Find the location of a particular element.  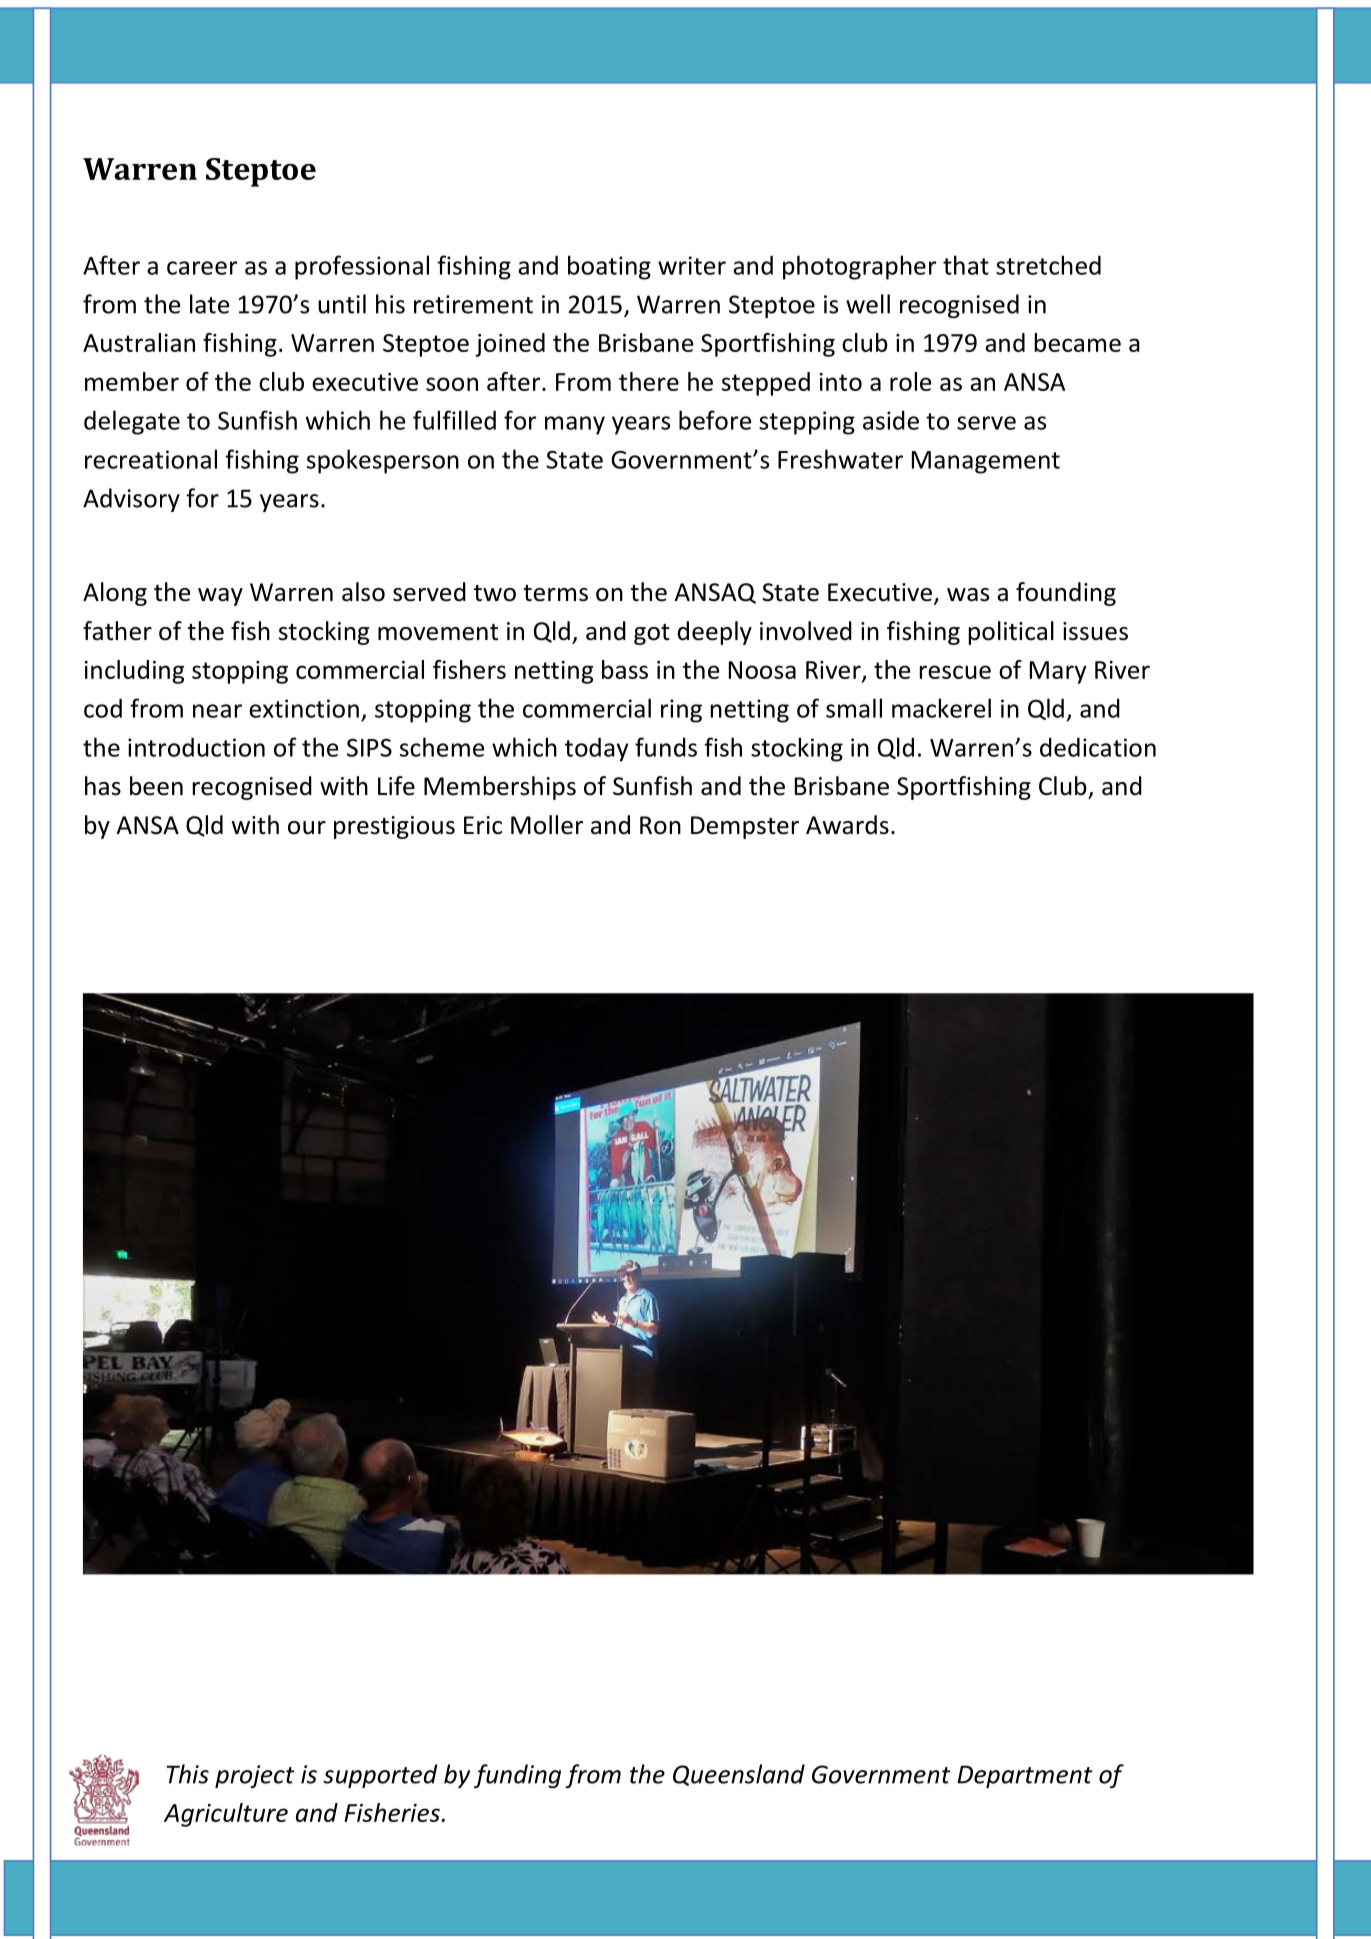

late is located at coordinates (209, 304).
